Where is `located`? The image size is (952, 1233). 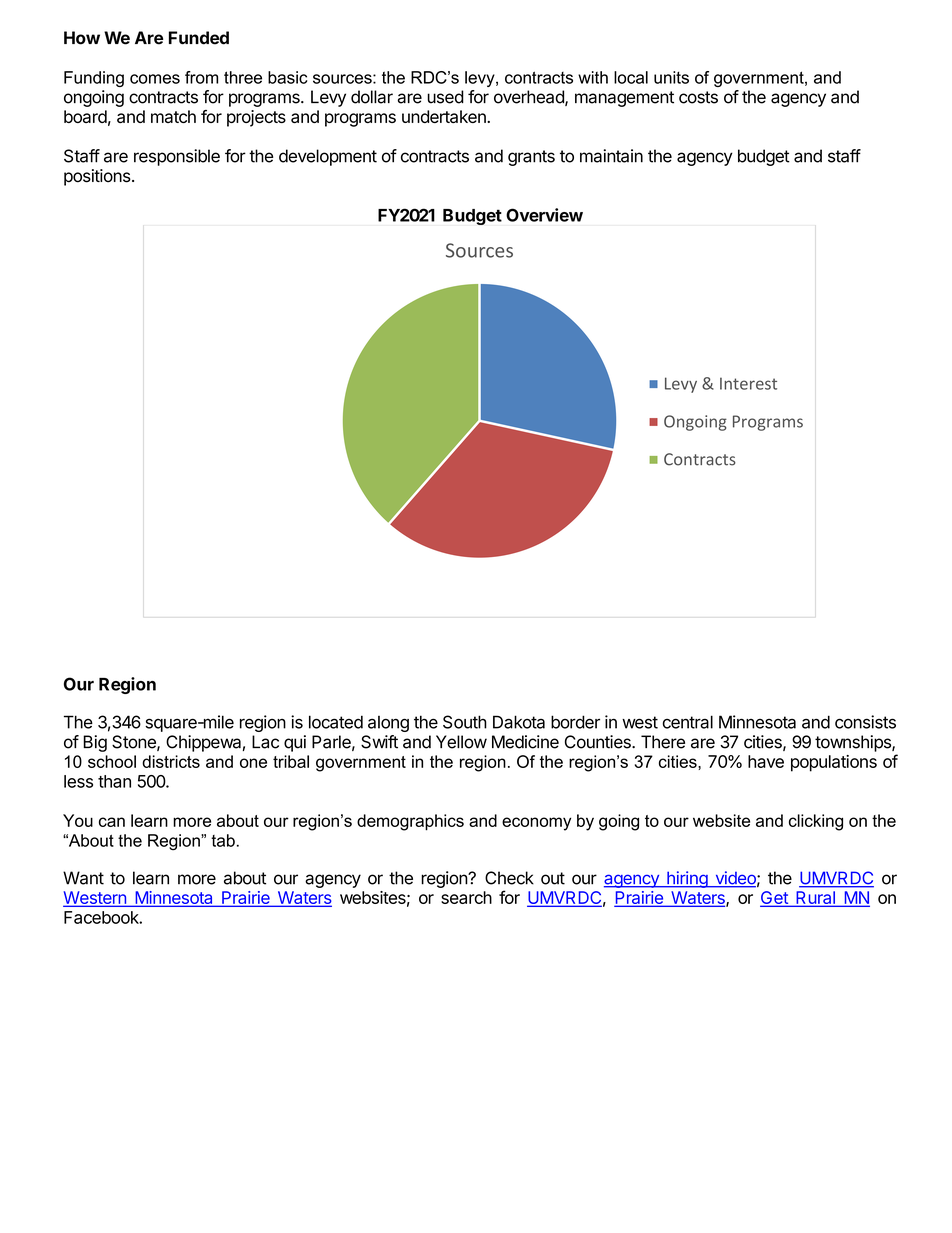 located is located at coordinates (336, 722).
